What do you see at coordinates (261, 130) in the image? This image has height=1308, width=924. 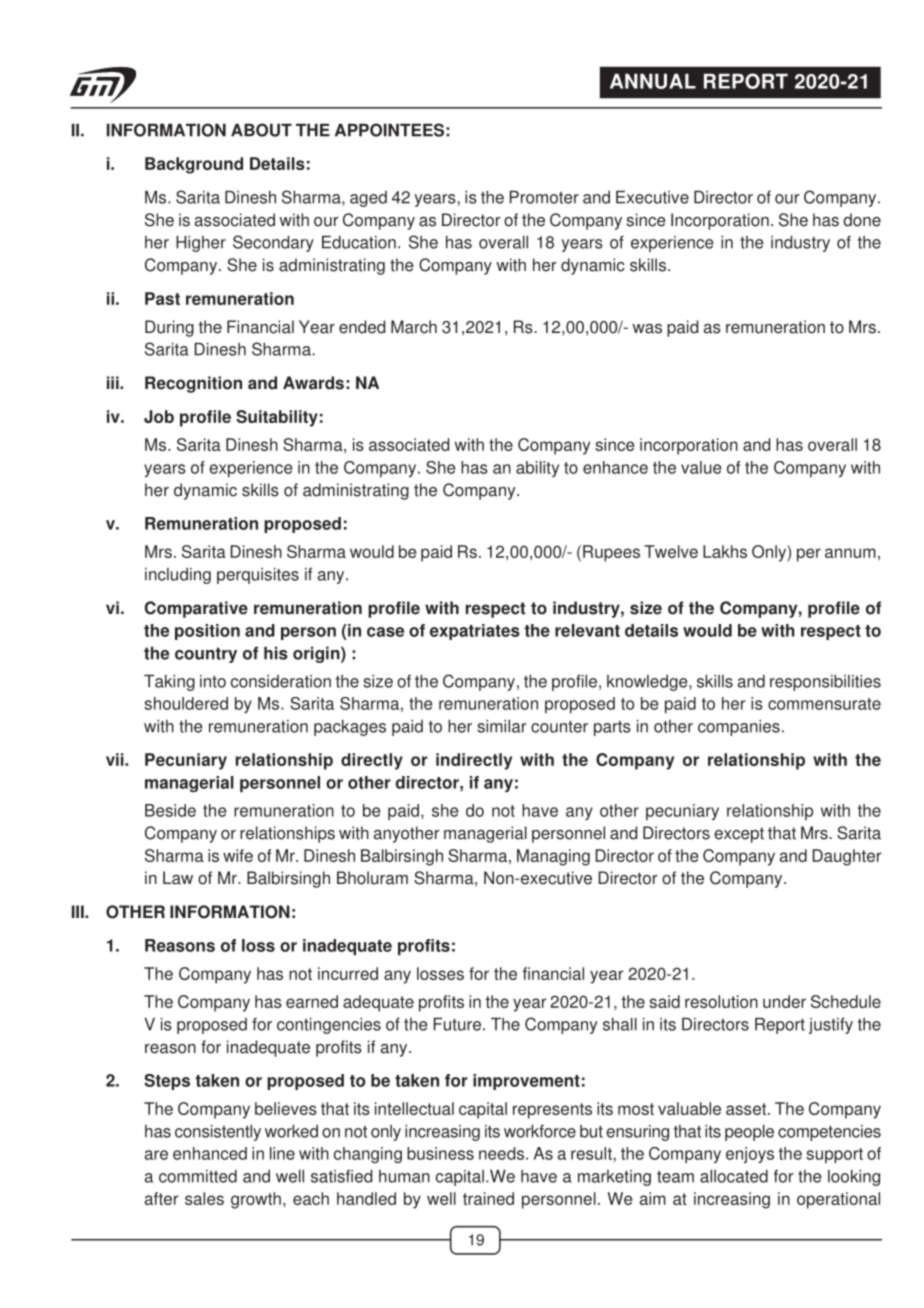 I see `ABOUT` at bounding box center [261, 130].
